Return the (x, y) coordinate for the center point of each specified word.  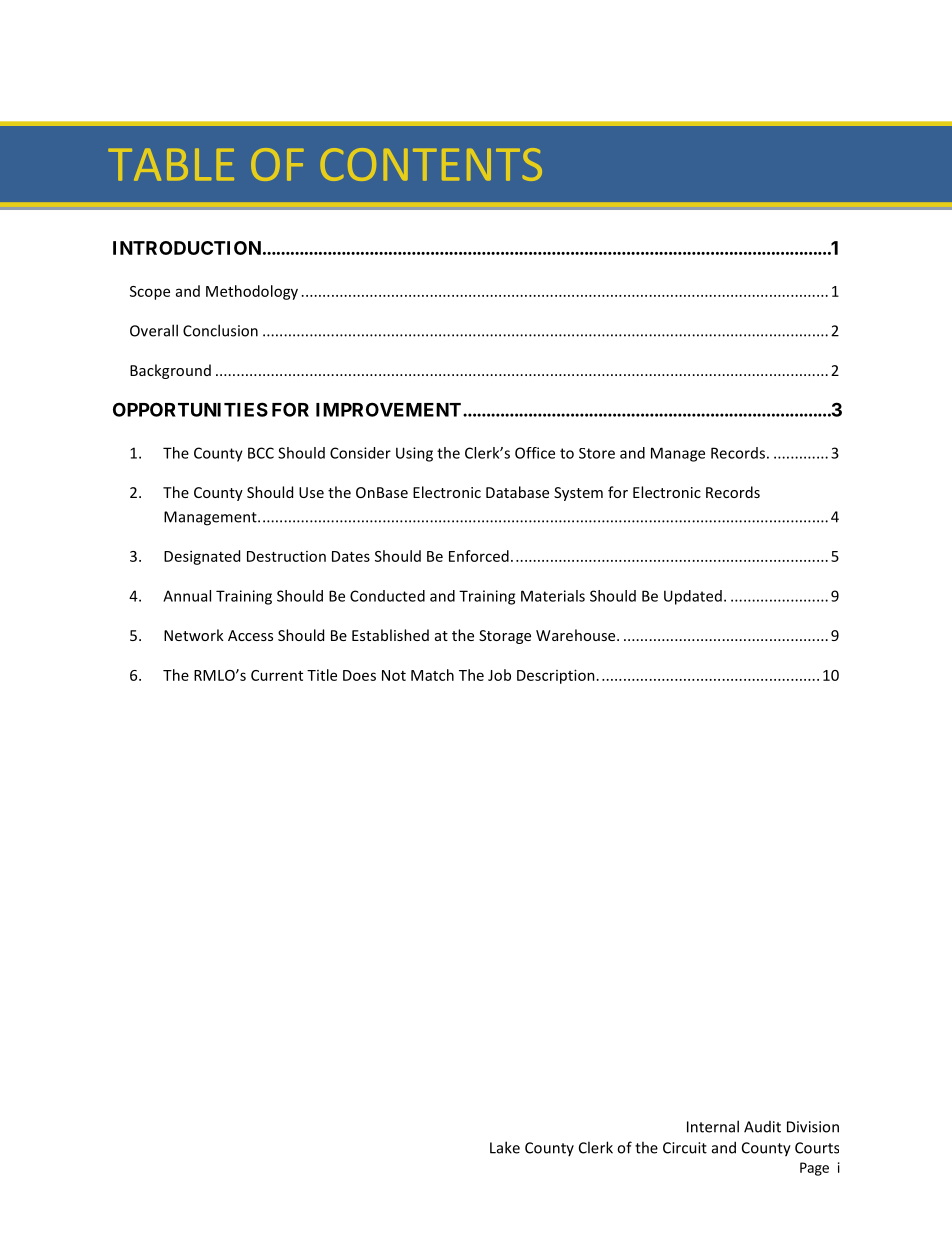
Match (432, 675)
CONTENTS (431, 164)
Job (499, 675)
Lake (505, 1147)
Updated (693, 597)
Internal (713, 1126)
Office (535, 453)
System (578, 494)
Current (277, 675)
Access (250, 635)
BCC (261, 453)
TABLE (171, 165)
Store (597, 453)
